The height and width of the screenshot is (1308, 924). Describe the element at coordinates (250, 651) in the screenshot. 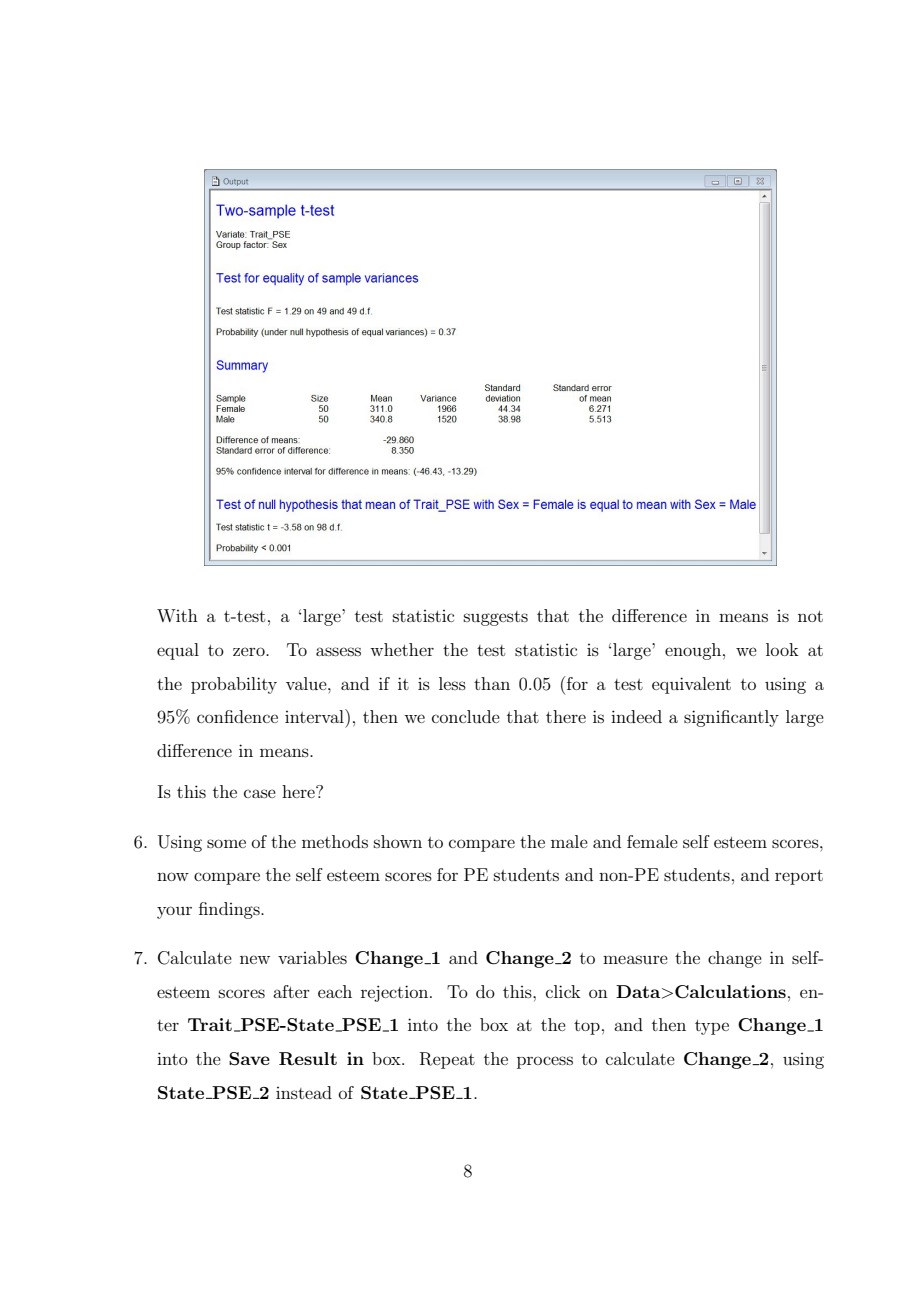

I see `zero` at that location.
